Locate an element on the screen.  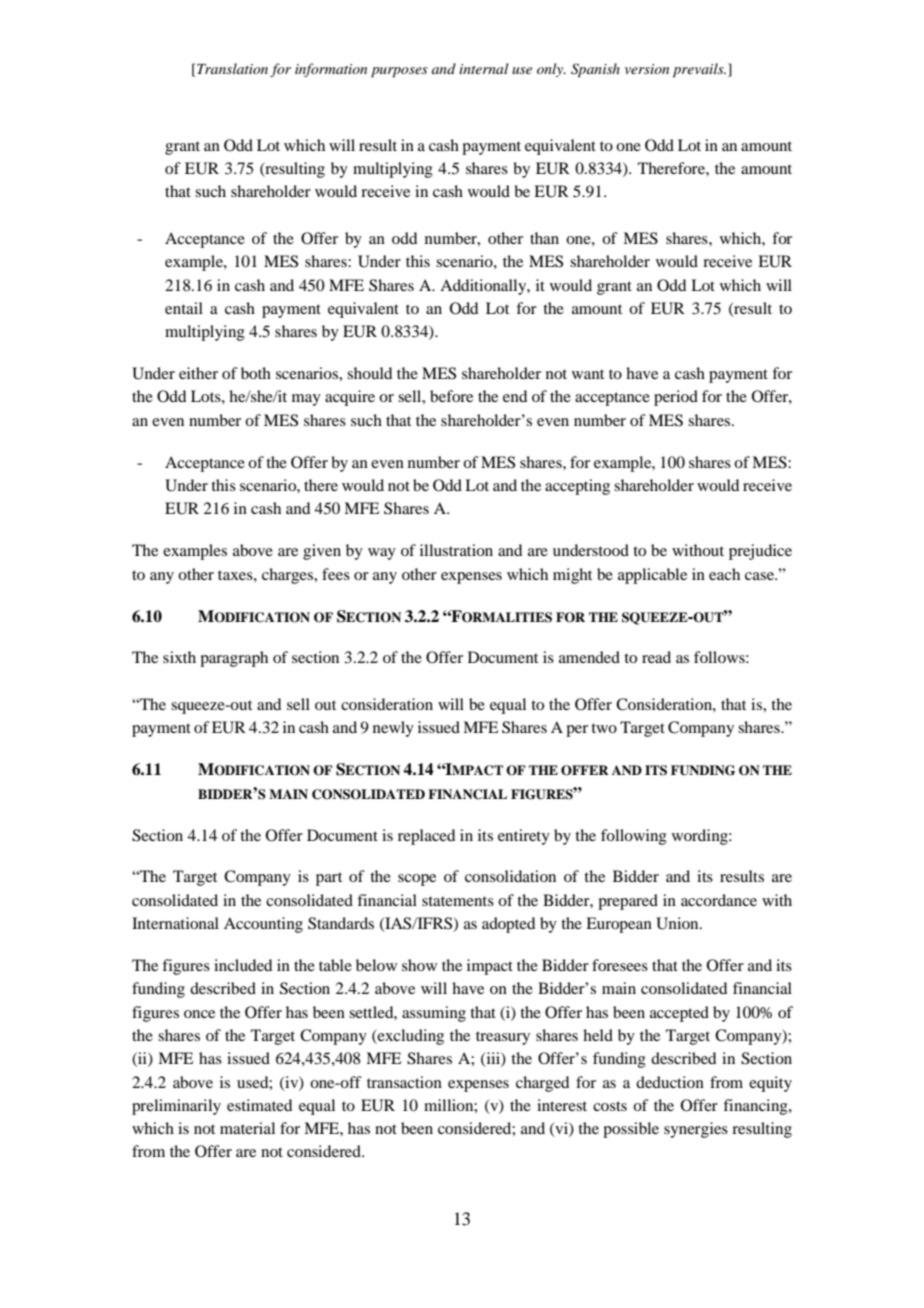
Translation is located at coordinates (232, 68).
